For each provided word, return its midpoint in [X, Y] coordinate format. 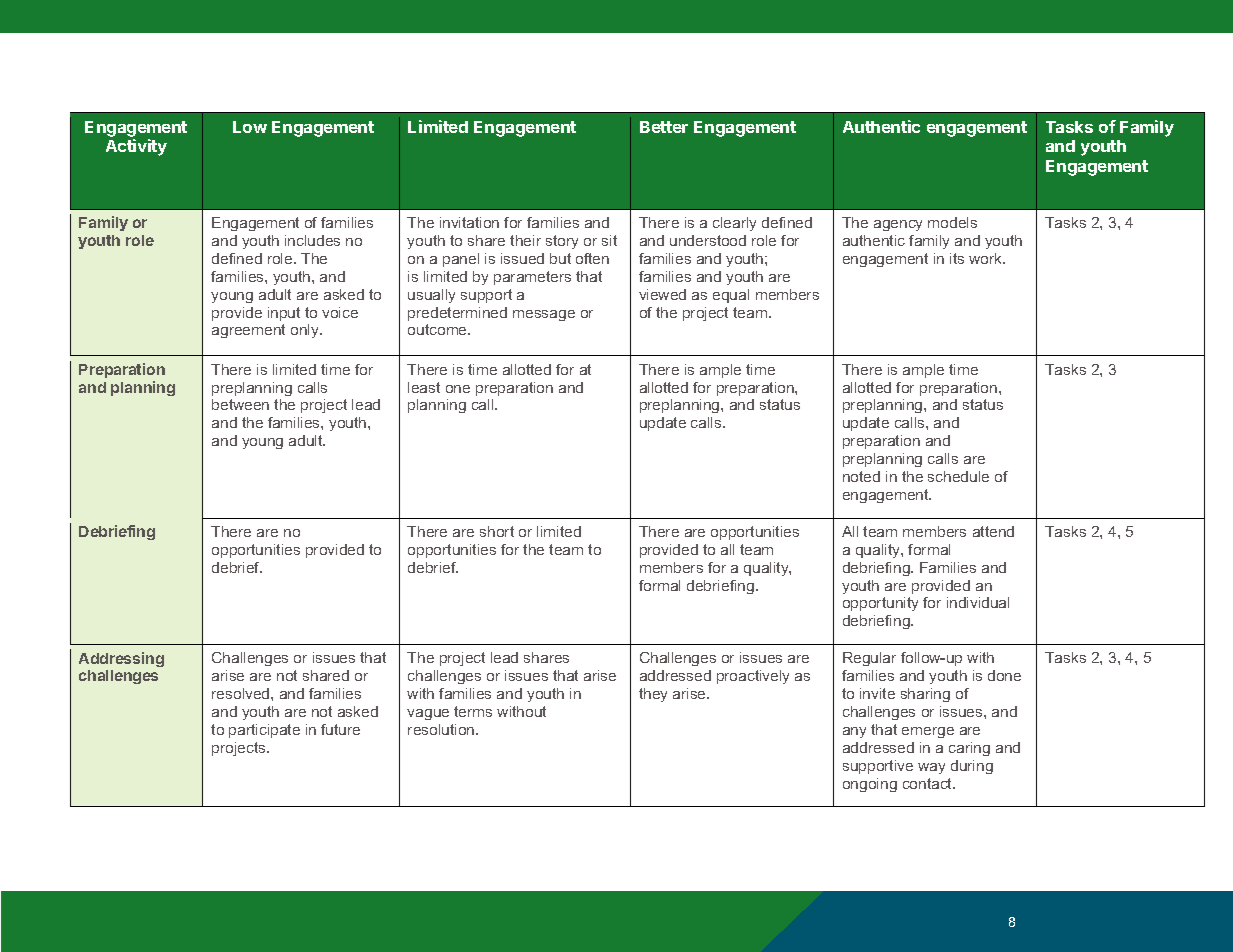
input [284, 314]
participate [264, 731]
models [952, 222]
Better [664, 127]
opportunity [880, 604]
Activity [136, 147]
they [653, 695]
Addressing [121, 659]
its [957, 258]
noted [861, 476]
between [240, 404]
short [497, 531]
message [544, 315]
